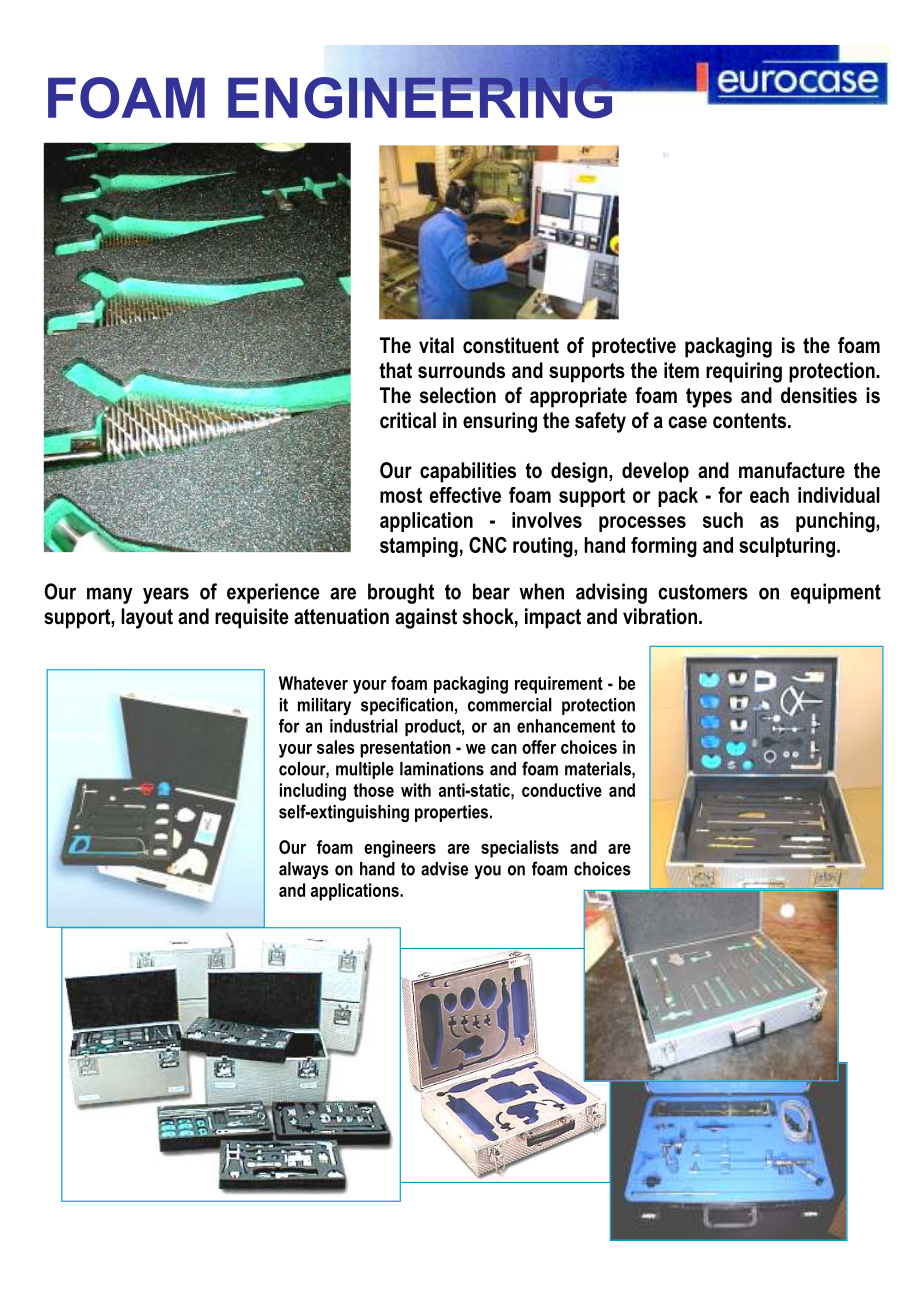 This screenshot has height=1308, width=924. I want to click on CNC, so click(488, 545).
